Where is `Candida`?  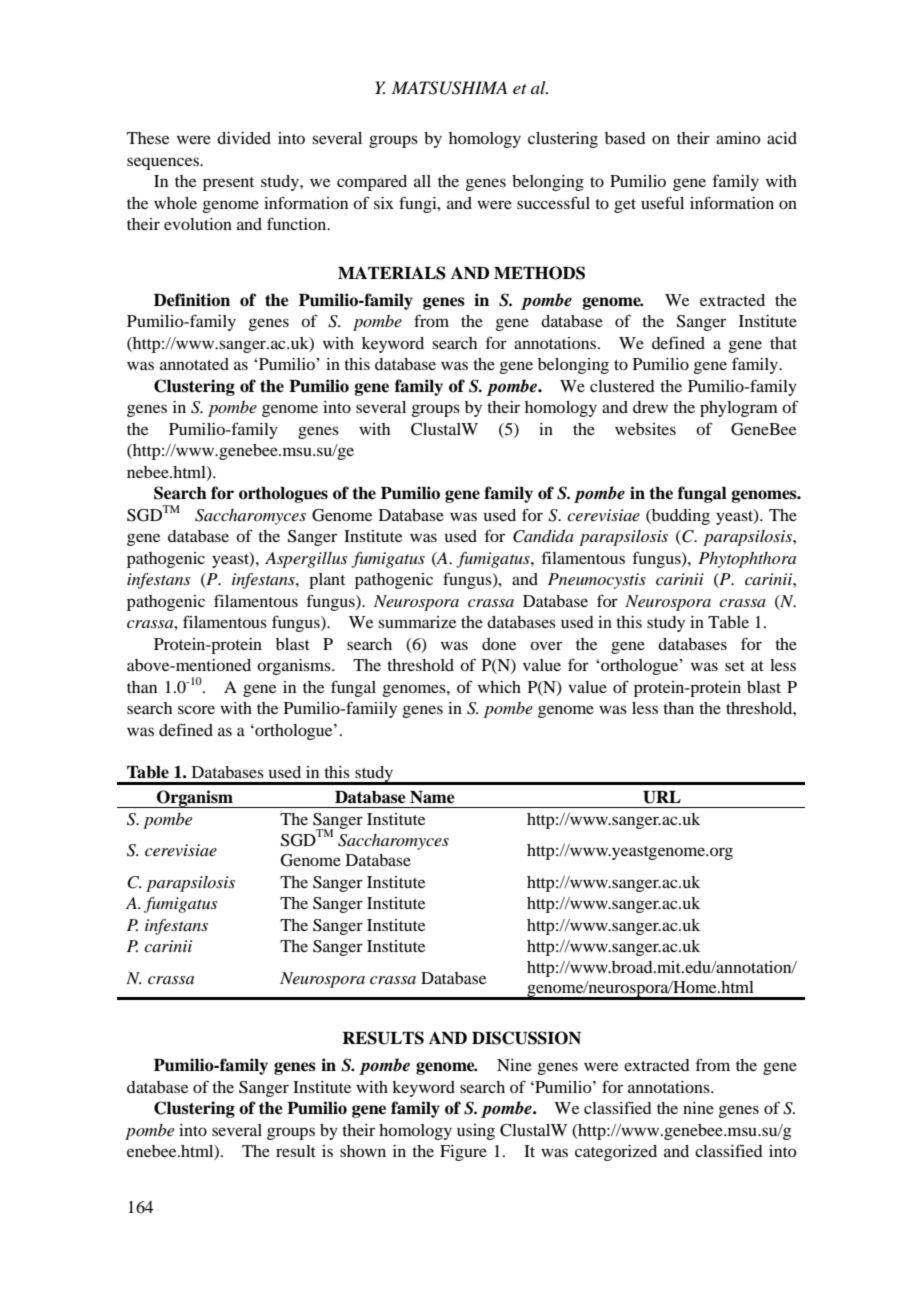
Candida is located at coordinates (543, 536).
